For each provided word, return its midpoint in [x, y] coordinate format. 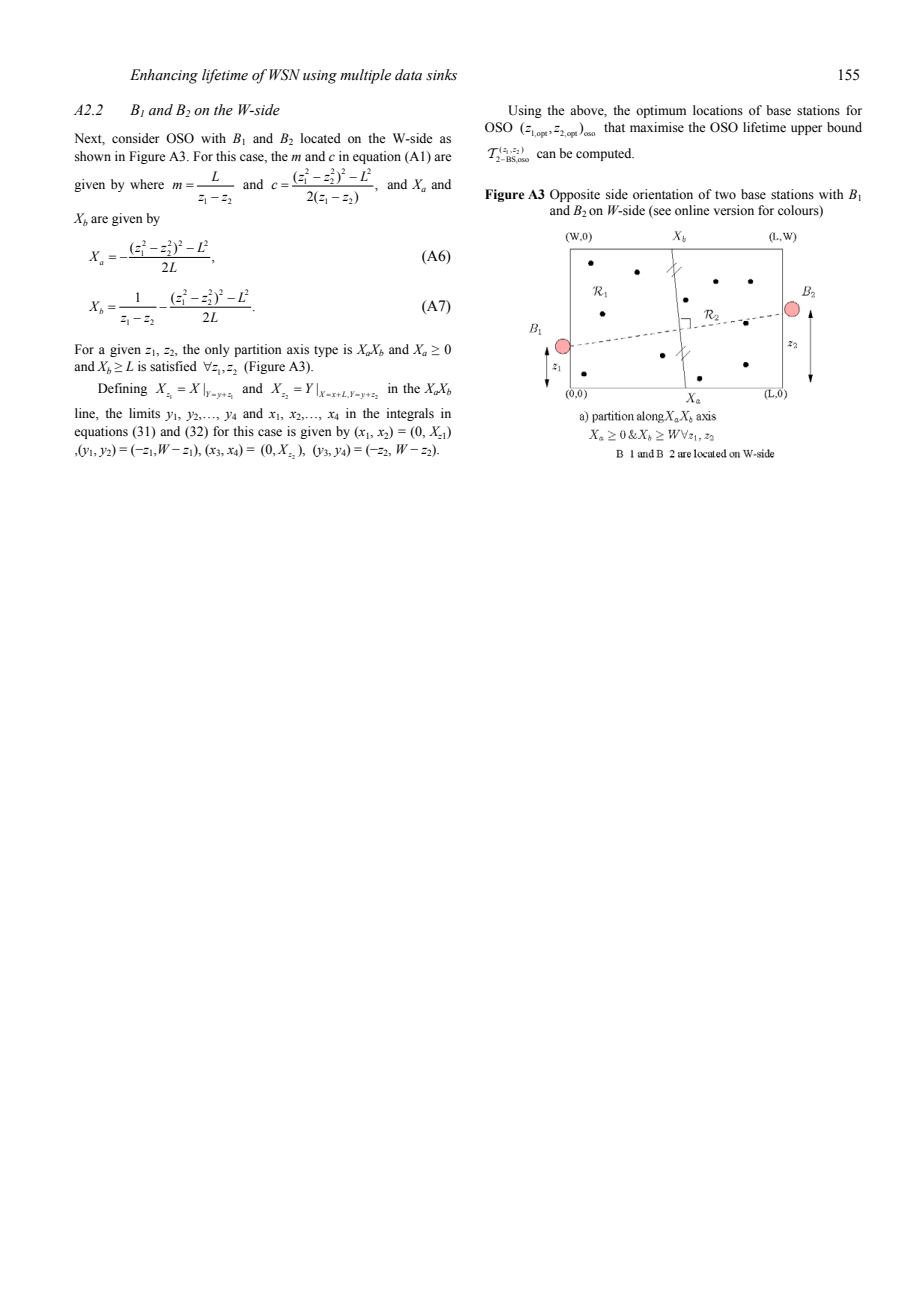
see [661, 213]
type [326, 351]
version [734, 210]
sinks [441, 75]
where [147, 184]
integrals [410, 414]
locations [718, 110]
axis [298, 349]
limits [144, 413]
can [546, 154]
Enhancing [164, 76]
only [217, 350]
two [725, 195]
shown [93, 156]
